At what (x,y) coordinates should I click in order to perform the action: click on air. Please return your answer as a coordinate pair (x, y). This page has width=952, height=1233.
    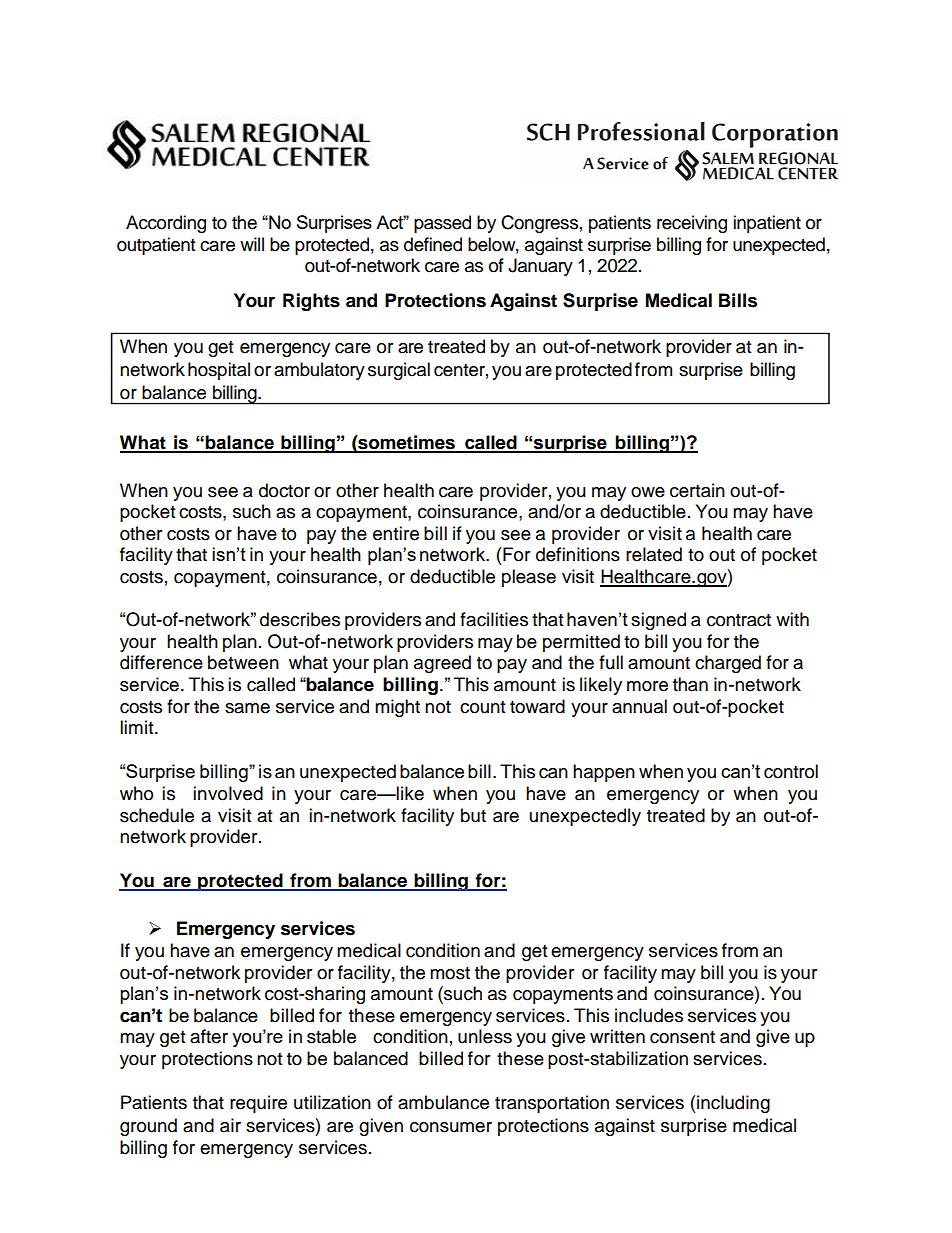
    Looking at the image, I should click on (230, 1125).
